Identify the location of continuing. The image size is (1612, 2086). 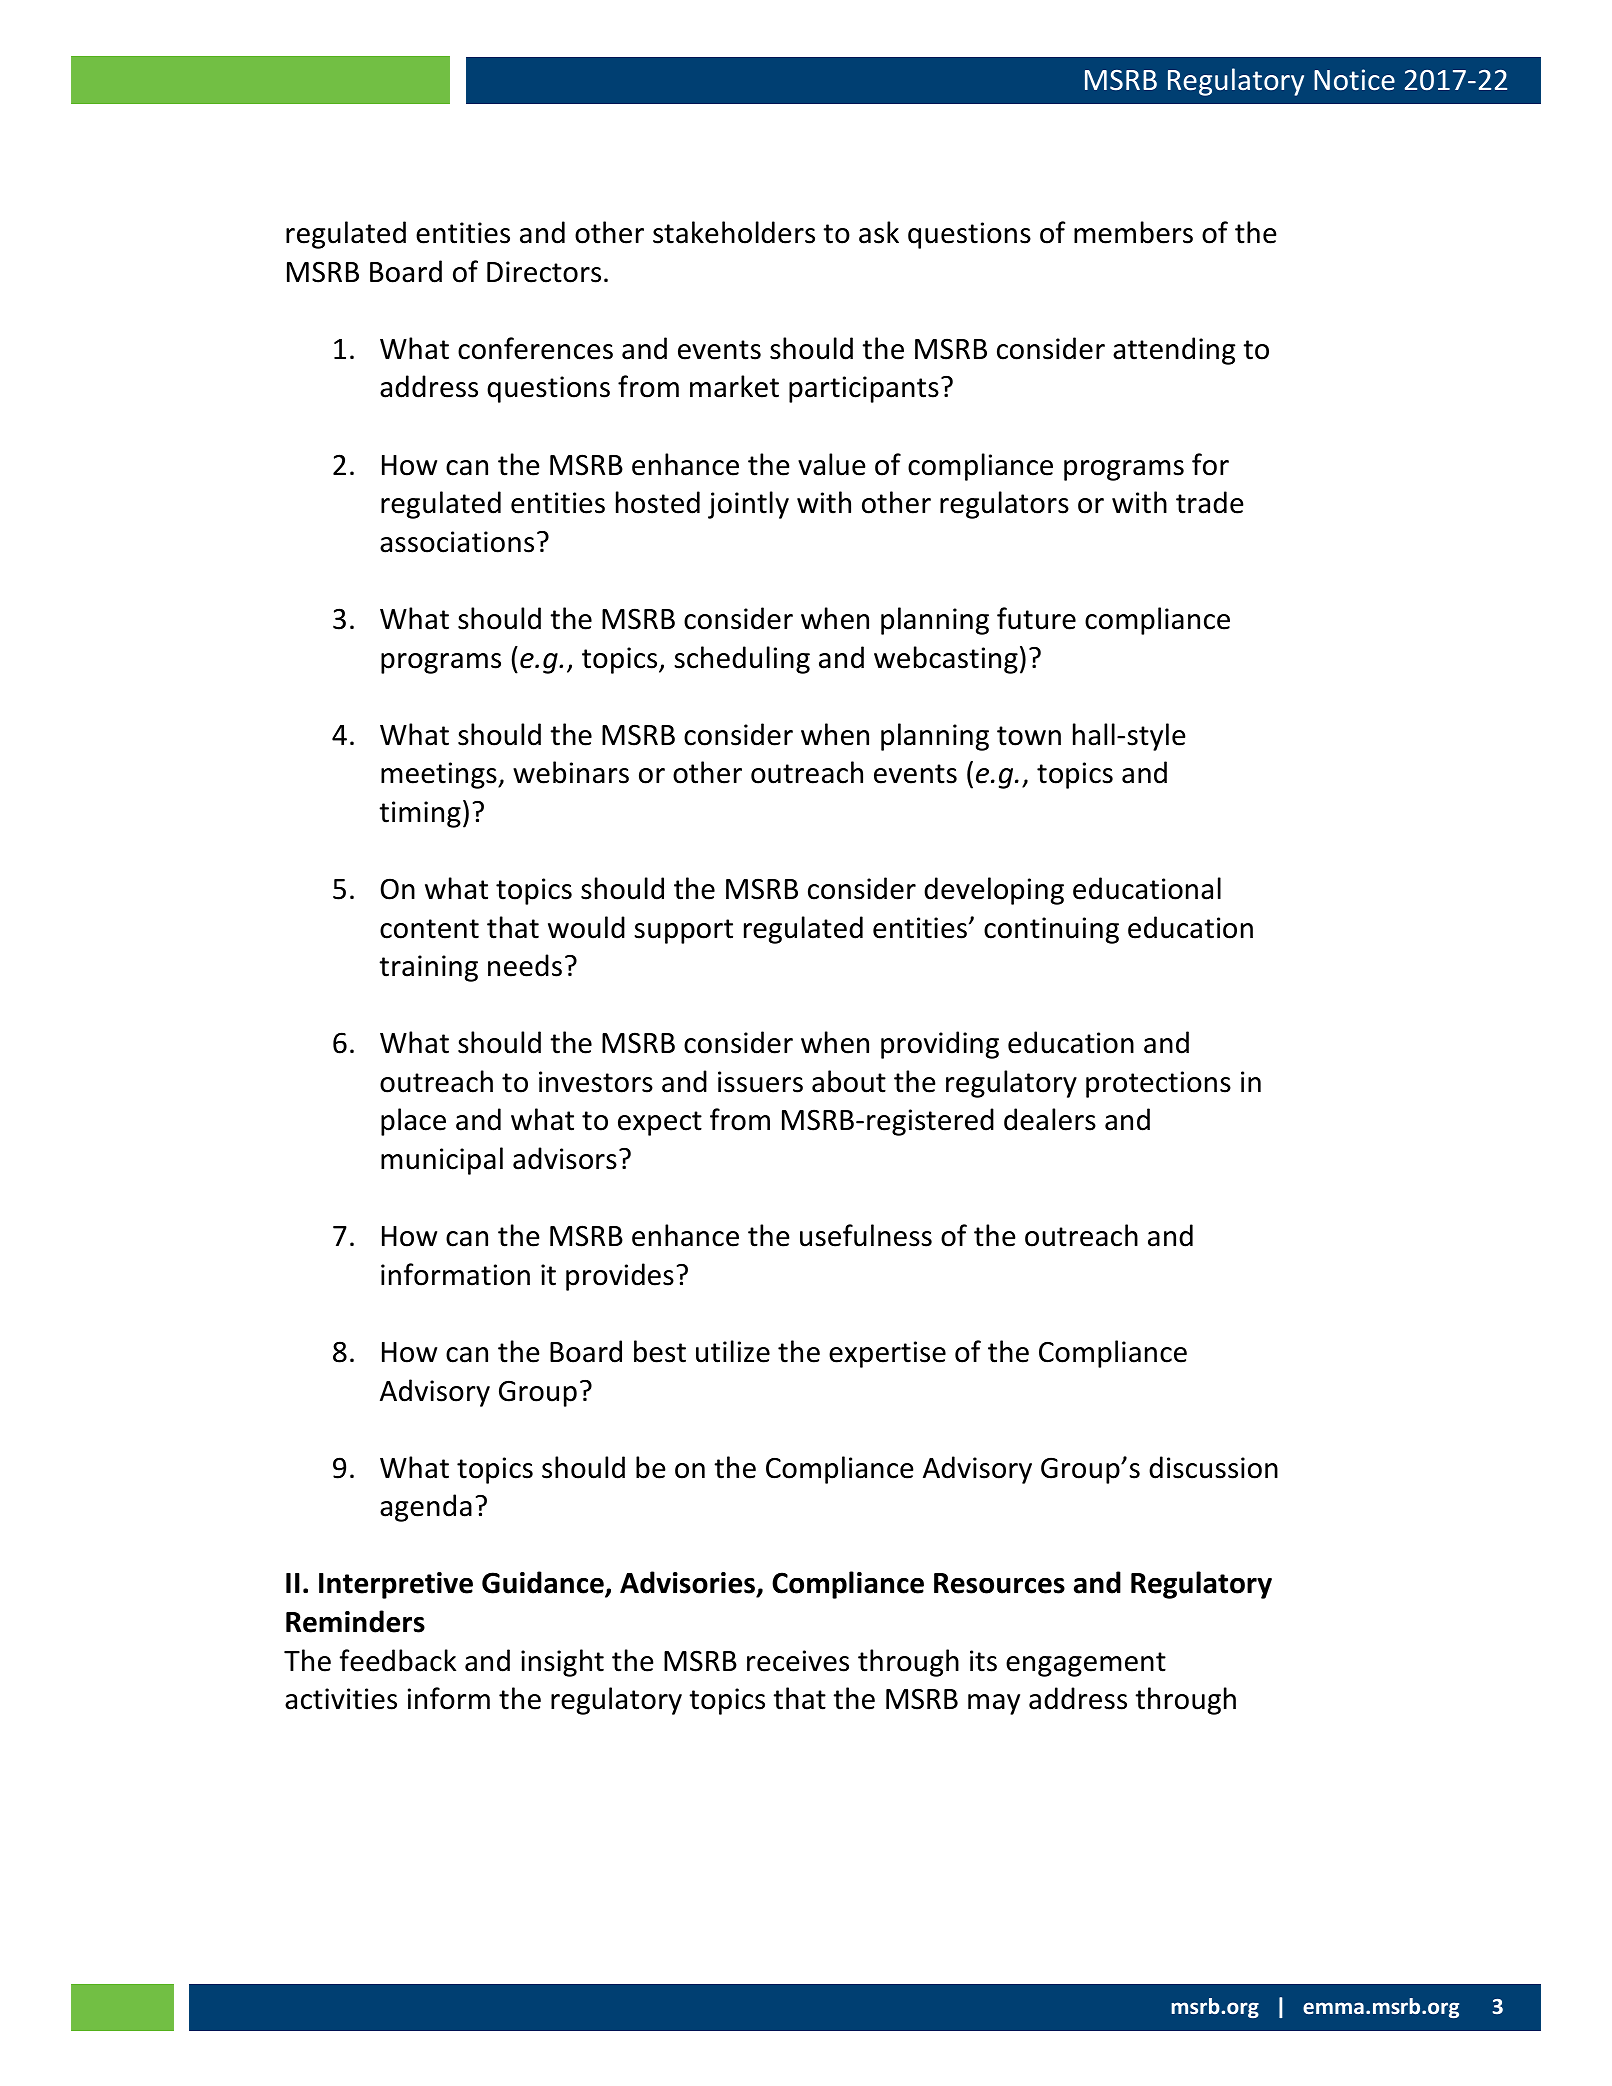
(1051, 930).
